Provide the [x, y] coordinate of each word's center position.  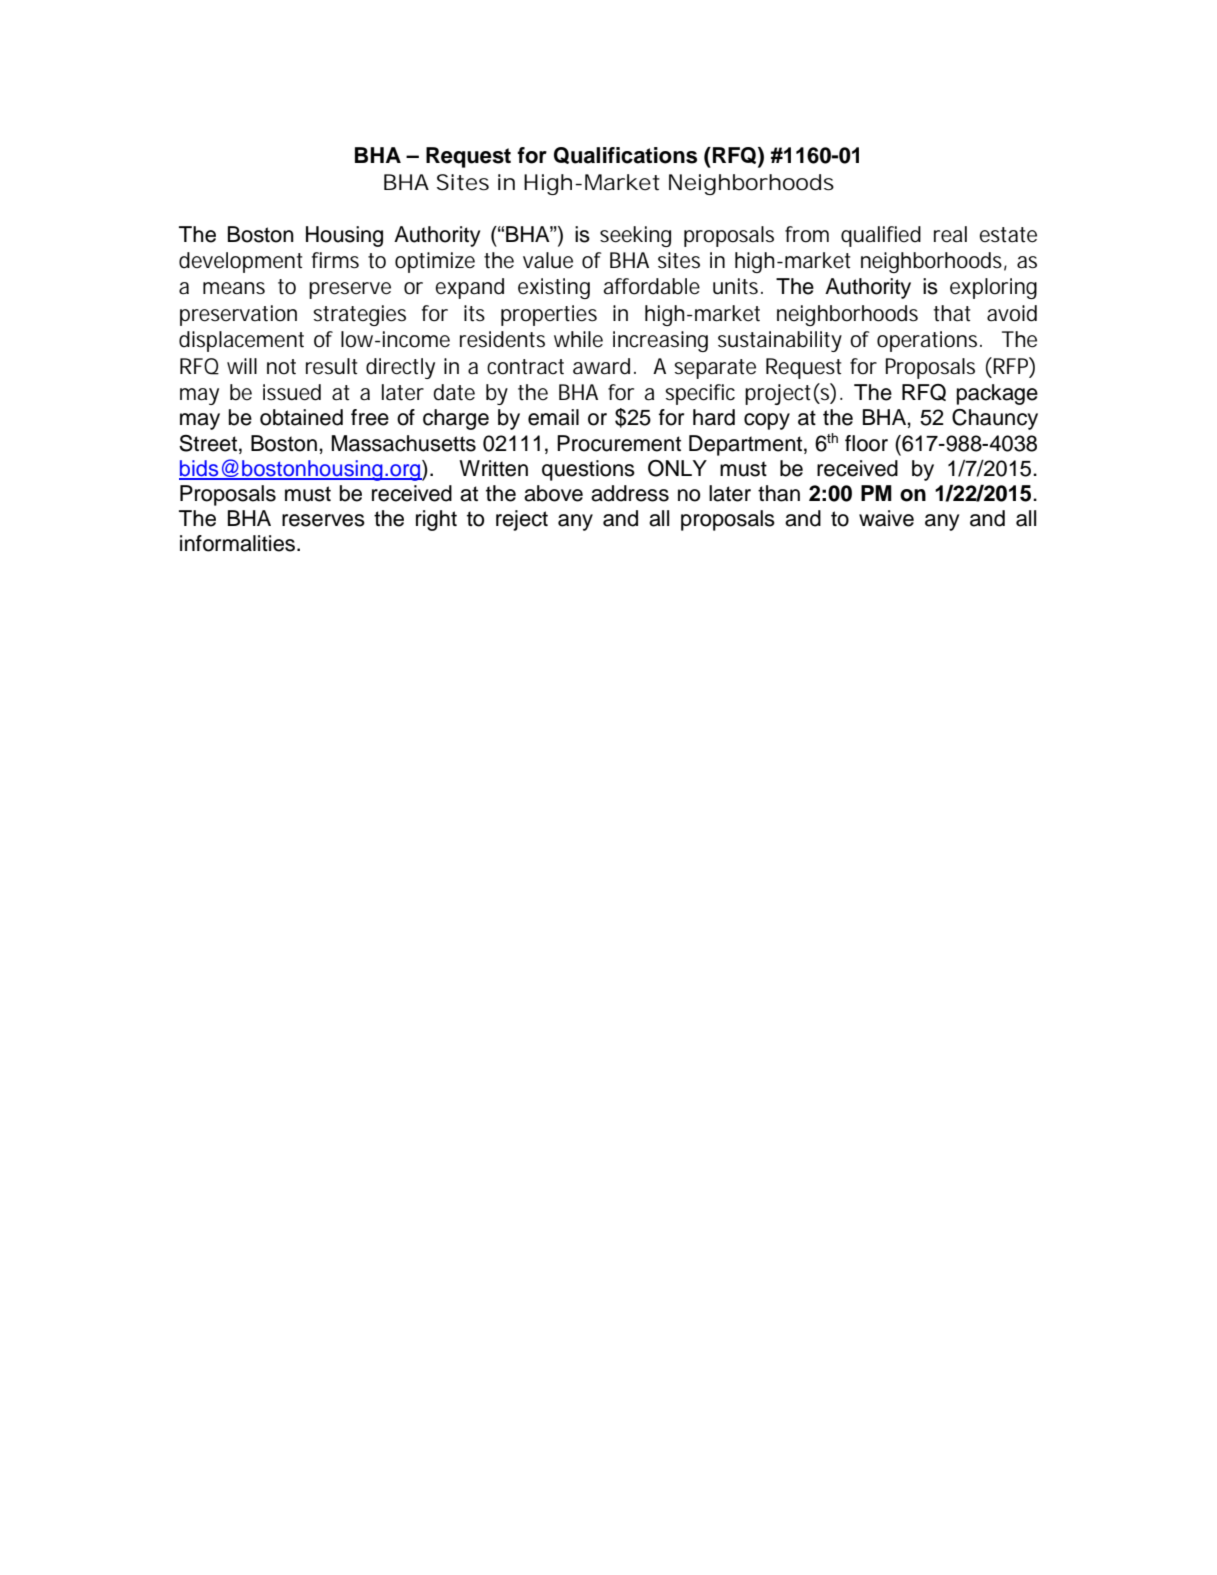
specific [700, 394]
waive [886, 518]
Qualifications [625, 155]
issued [292, 392]
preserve [350, 290]
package [997, 394]
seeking [635, 236]
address [630, 493]
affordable [652, 286]
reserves [323, 520]
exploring [993, 288]
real [950, 234]
